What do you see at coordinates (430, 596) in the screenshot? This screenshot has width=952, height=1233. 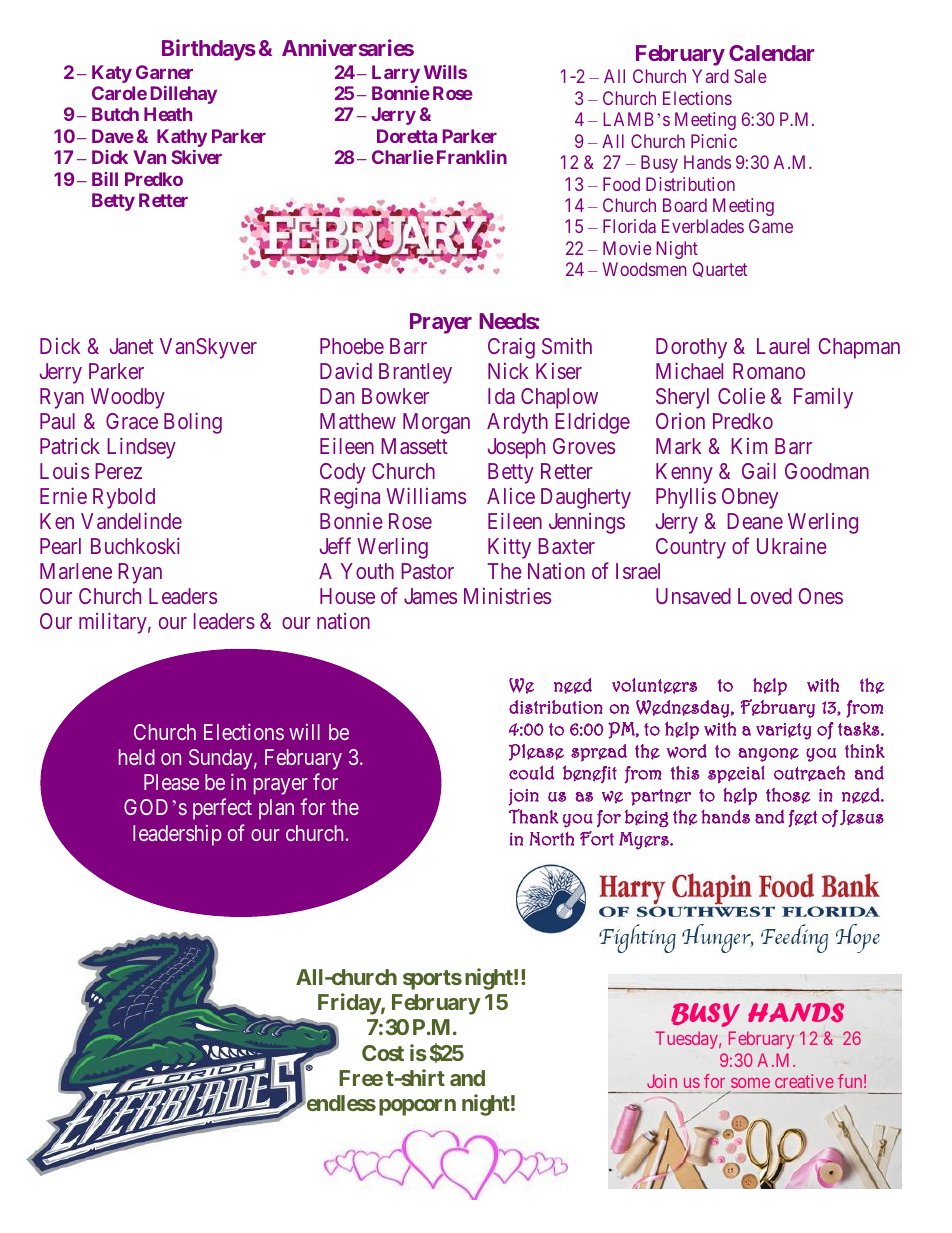 I see `James` at bounding box center [430, 596].
